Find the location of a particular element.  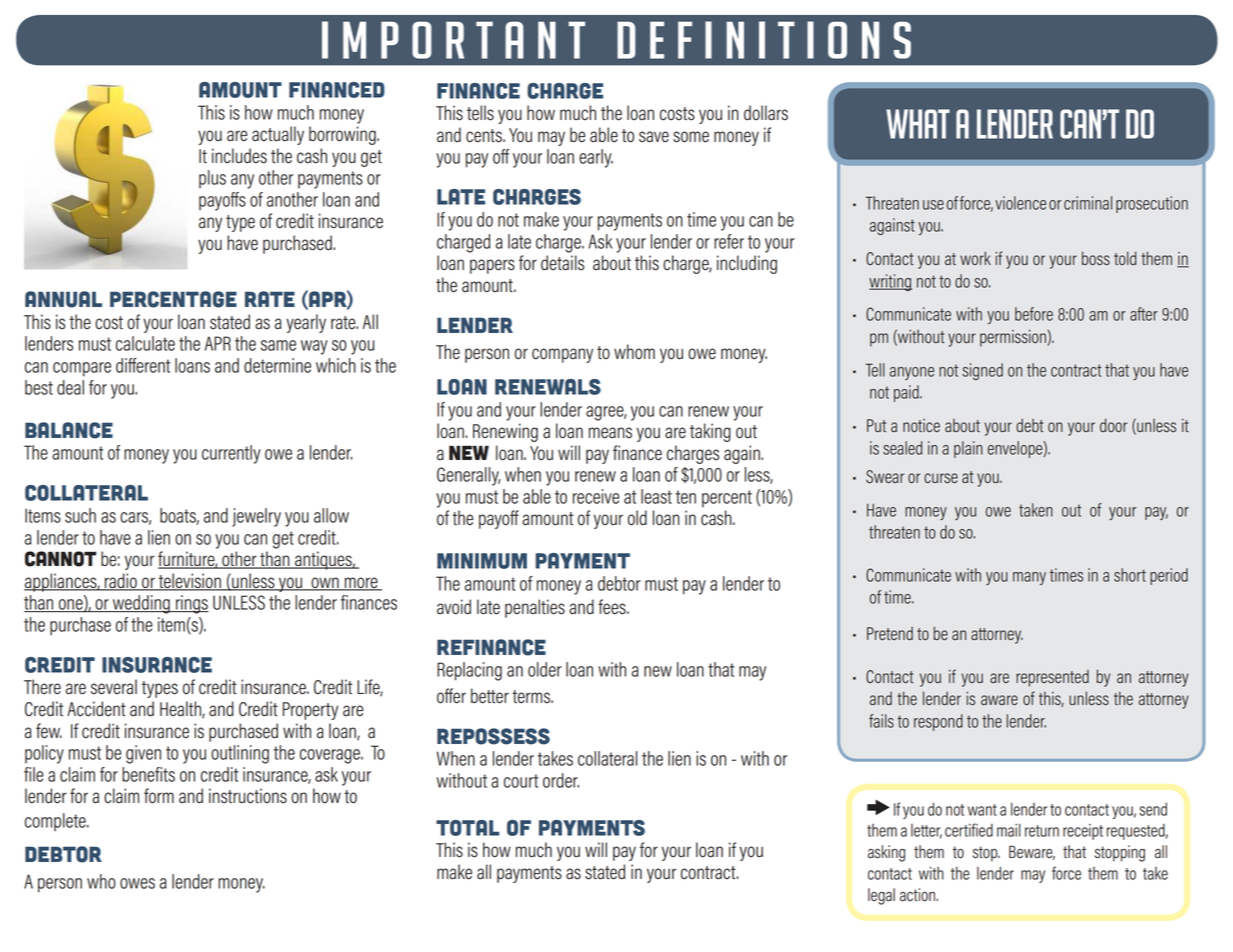

receive is located at coordinates (596, 496).
